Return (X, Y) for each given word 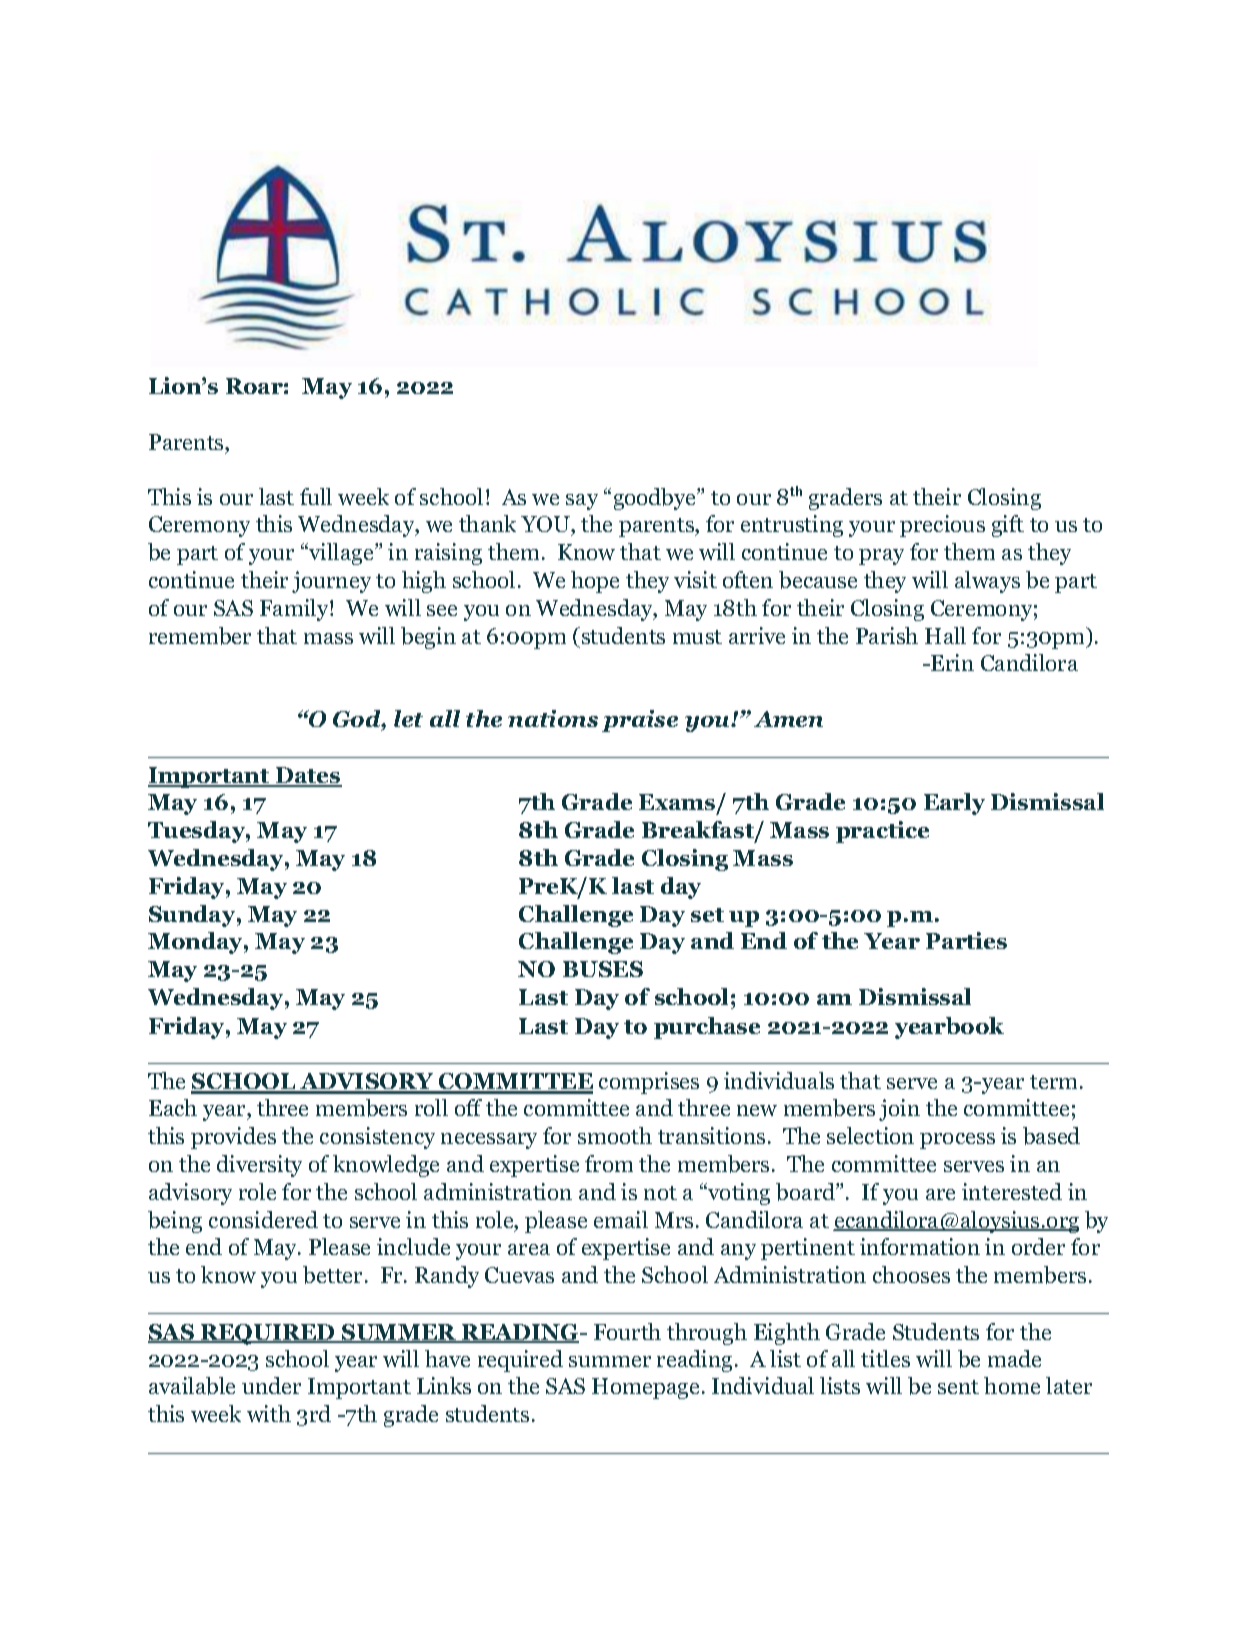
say (582, 502)
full (316, 496)
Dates (307, 776)
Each (173, 1107)
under (271, 1385)
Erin (951, 662)
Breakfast (699, 831)
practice (882, 832)
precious (942, 526)
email (621, 1219)
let (408, 718)
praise (640, 721)
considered (263, 1219)
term (1053, 1082)
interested (1012, 1191)
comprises (649, 1083)
